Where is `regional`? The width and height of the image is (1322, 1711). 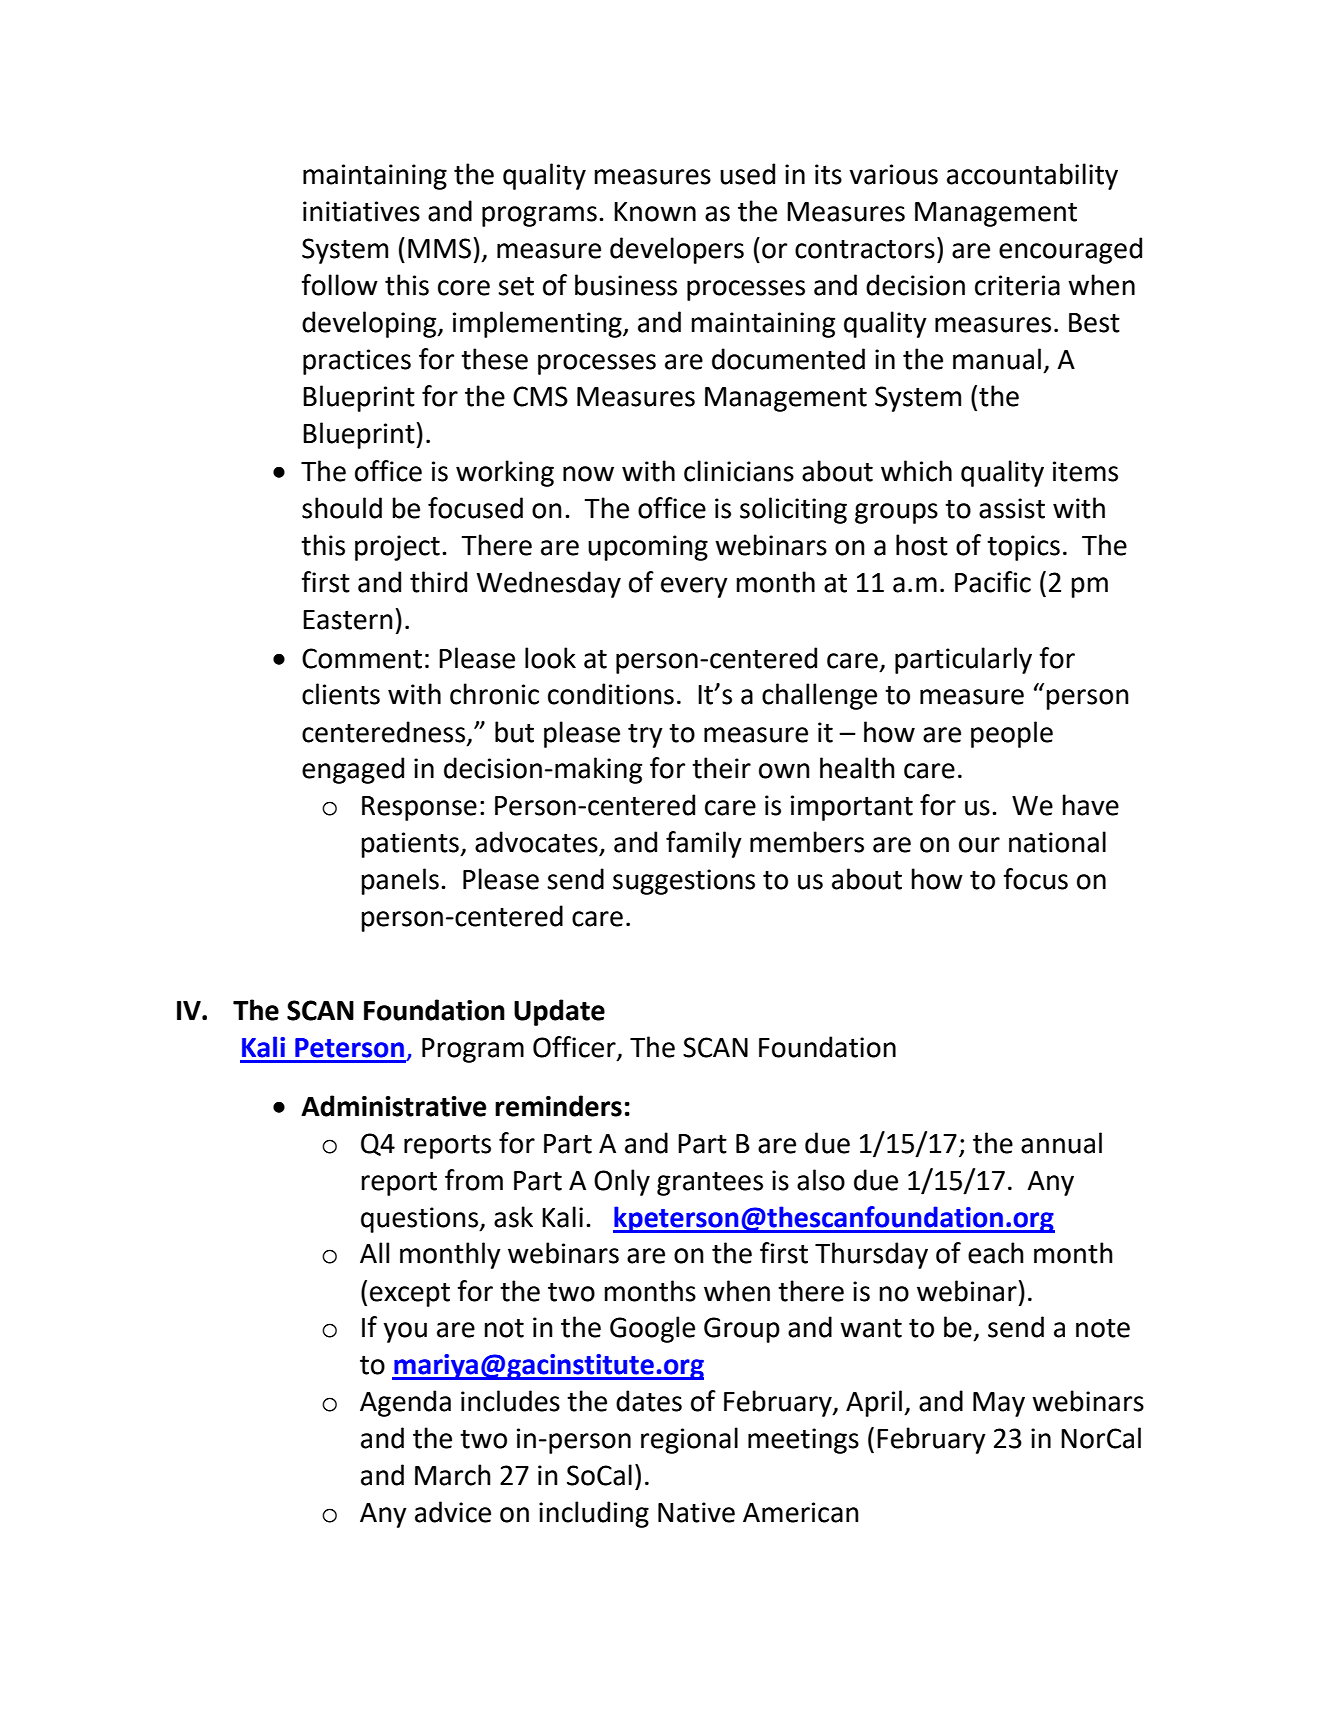
regional is located at coordinates (689, 1440).
